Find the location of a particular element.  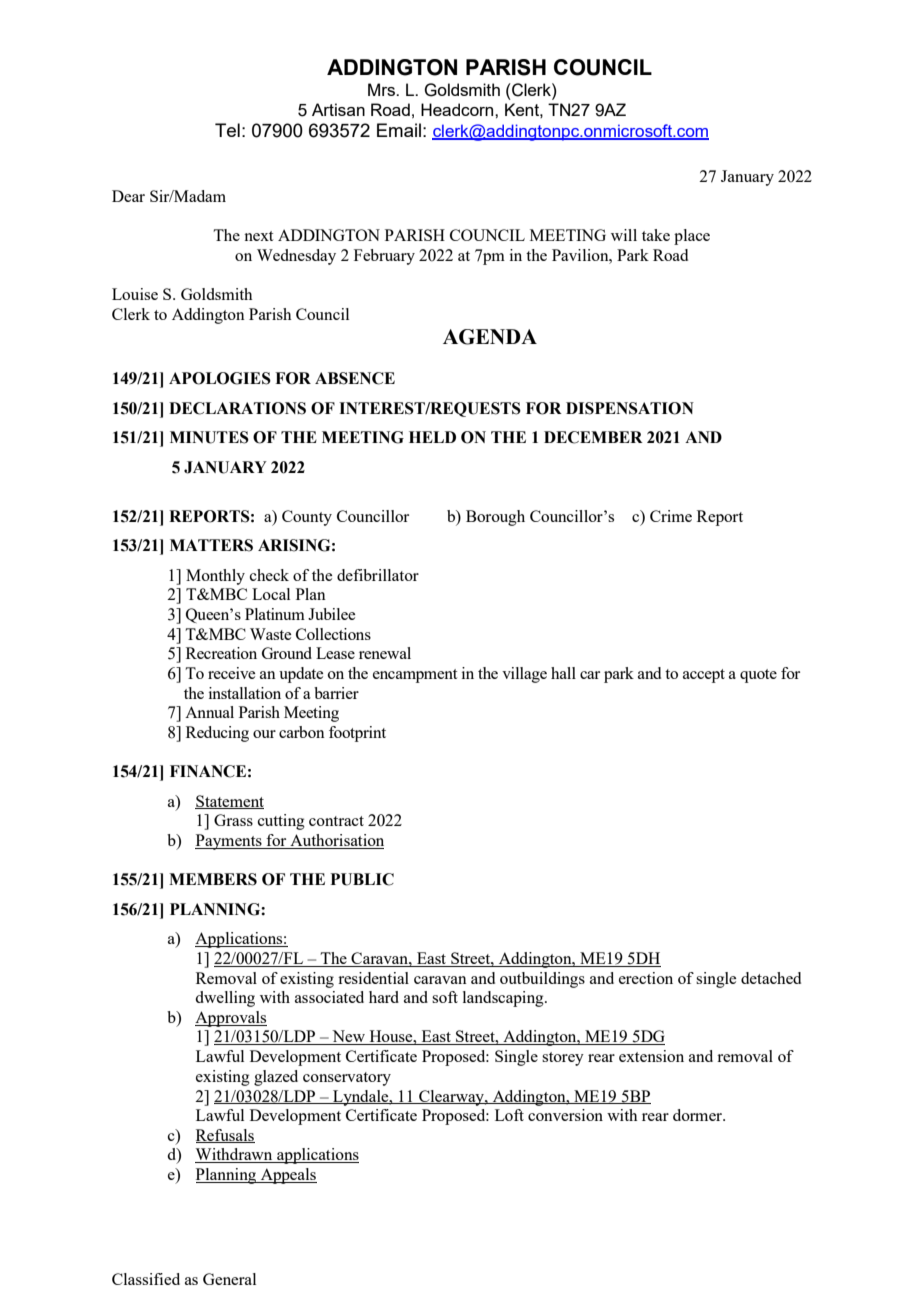

DISPENSATION is located at coordinates (630, 408).
